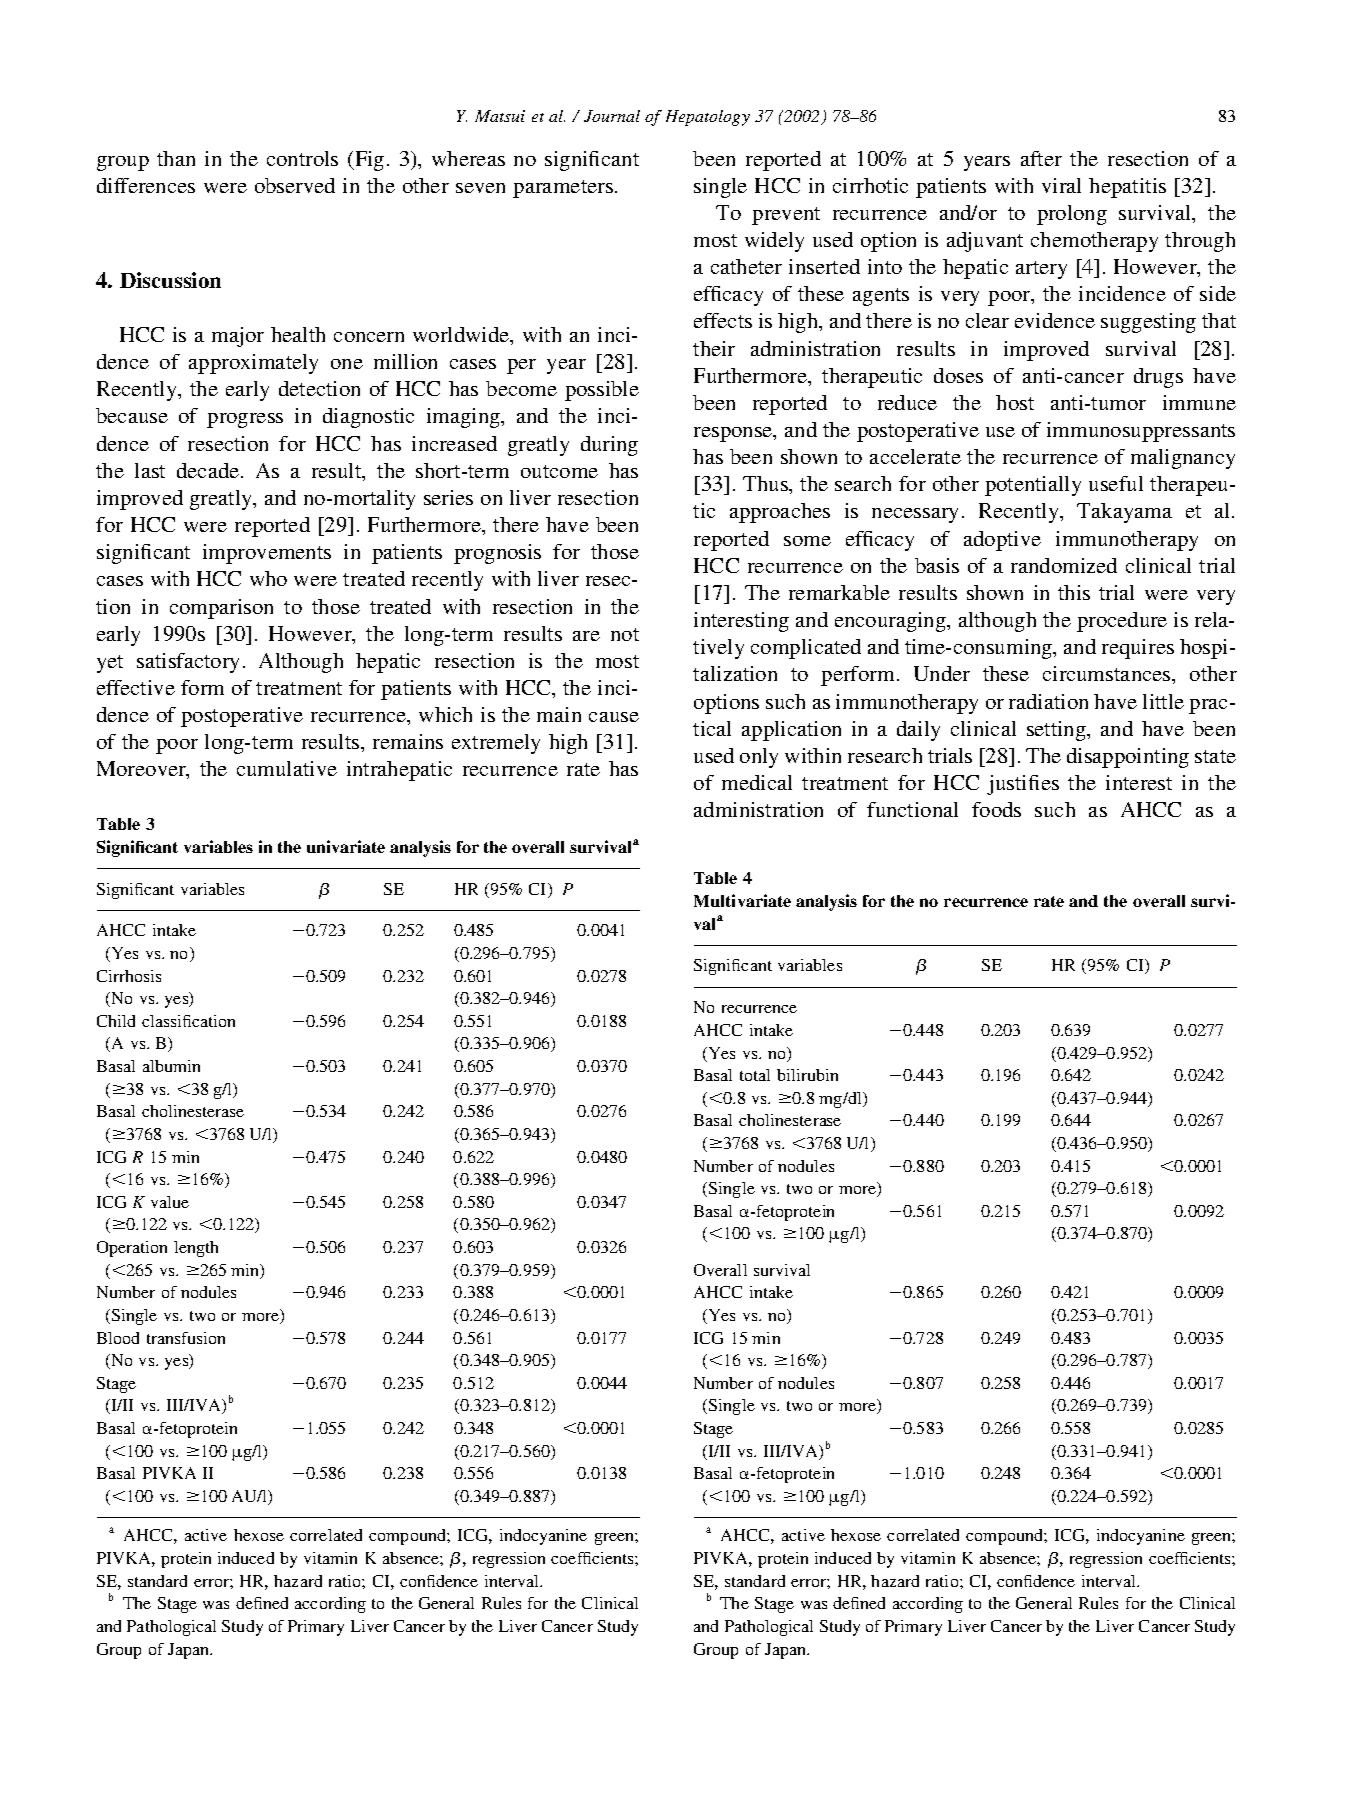 Image resolution: width=1351 pixels, height=1803 pixels. Describe the element at coordinates (287, 768) in the screenshot. I see `cumulative` at that location.
